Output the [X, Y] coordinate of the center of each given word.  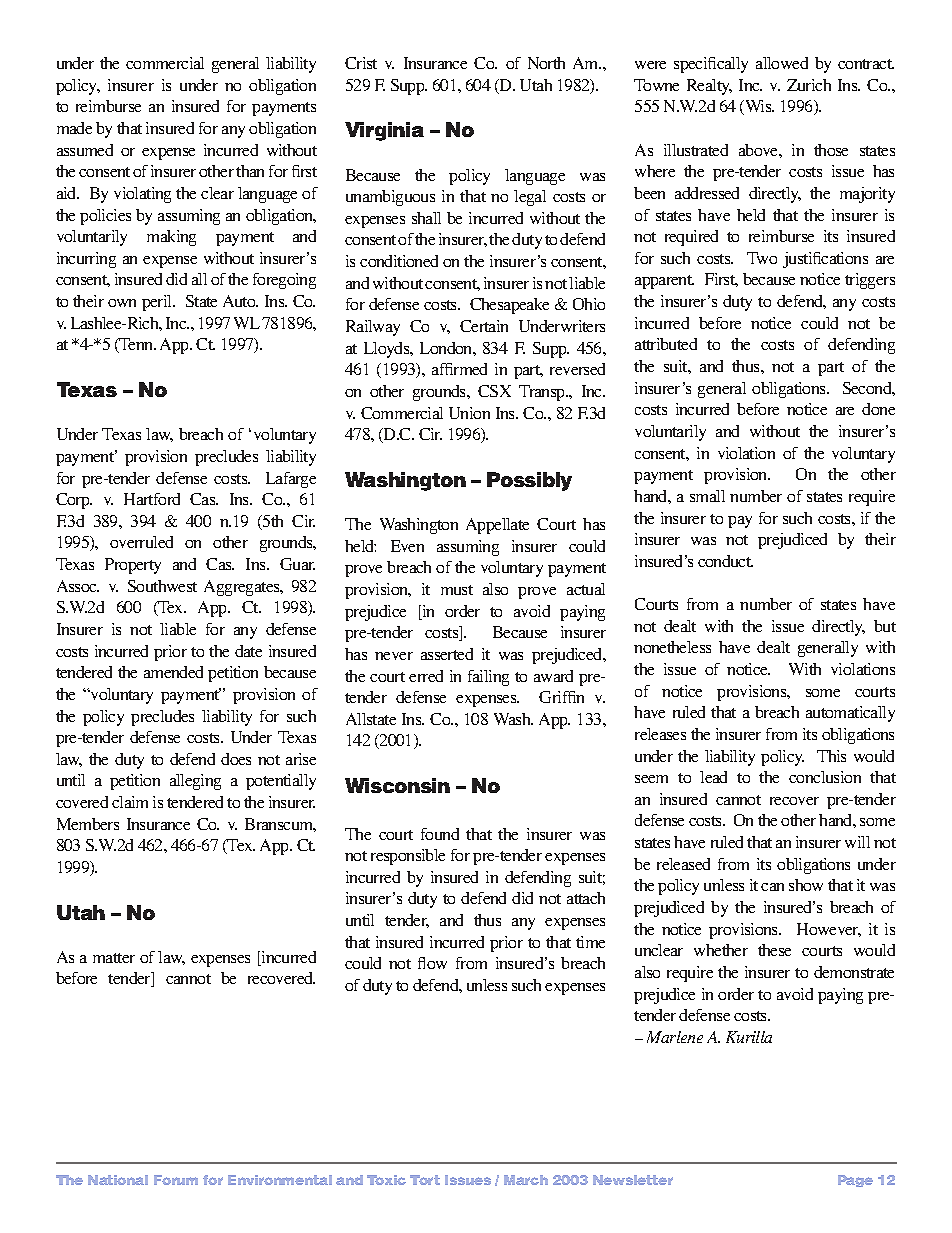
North [546, 63]
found [440, 834]
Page [855, 1181]
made [74, 128]
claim [130, 802]
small [707, 496]
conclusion [825, 777]
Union [469, 413]
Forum [176, 1180]
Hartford [152, 499]
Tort [425, 1180]
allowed [782, 63]
